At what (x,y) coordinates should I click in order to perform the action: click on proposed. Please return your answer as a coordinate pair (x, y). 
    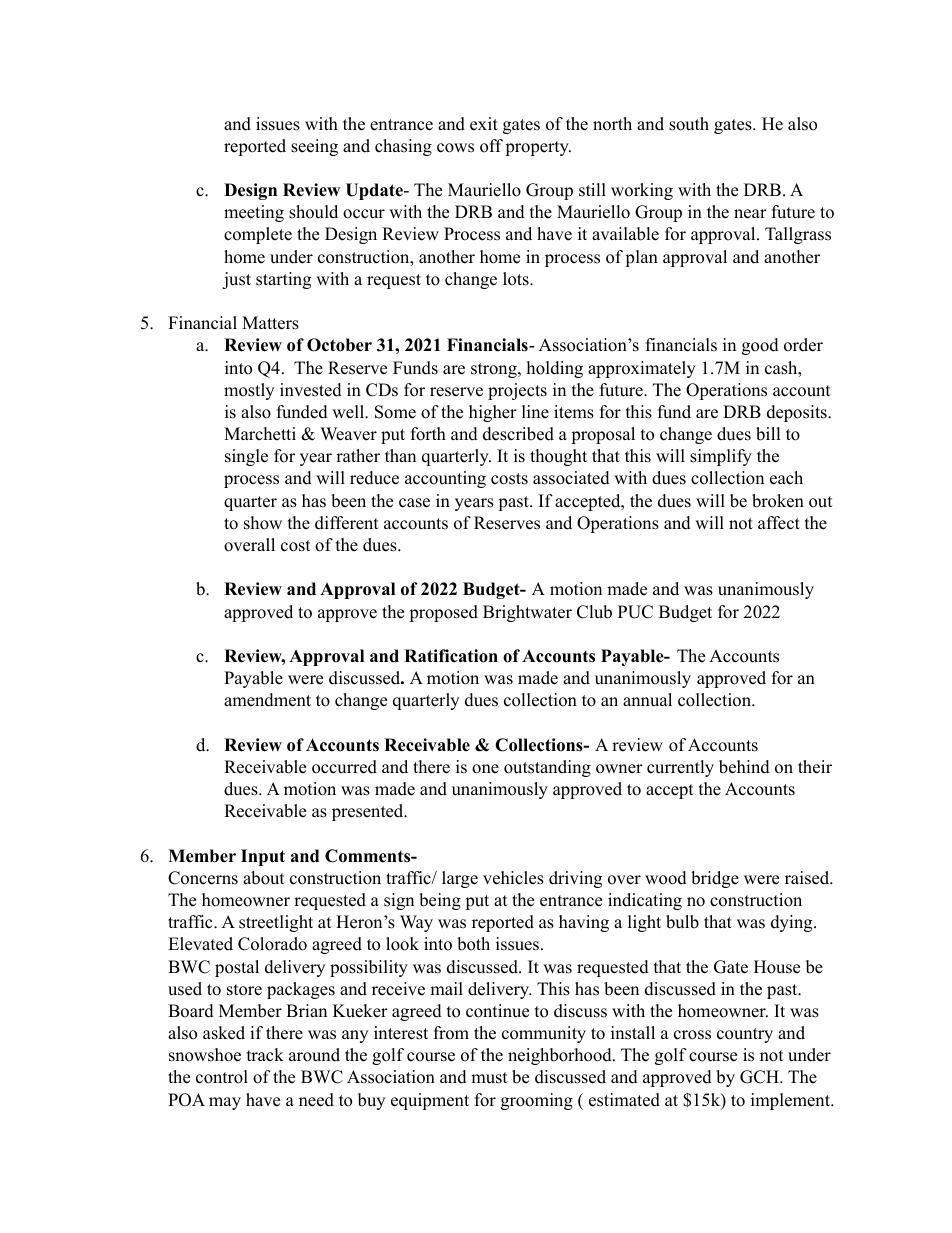
    Looking at the image, I should click on (443, 613).
